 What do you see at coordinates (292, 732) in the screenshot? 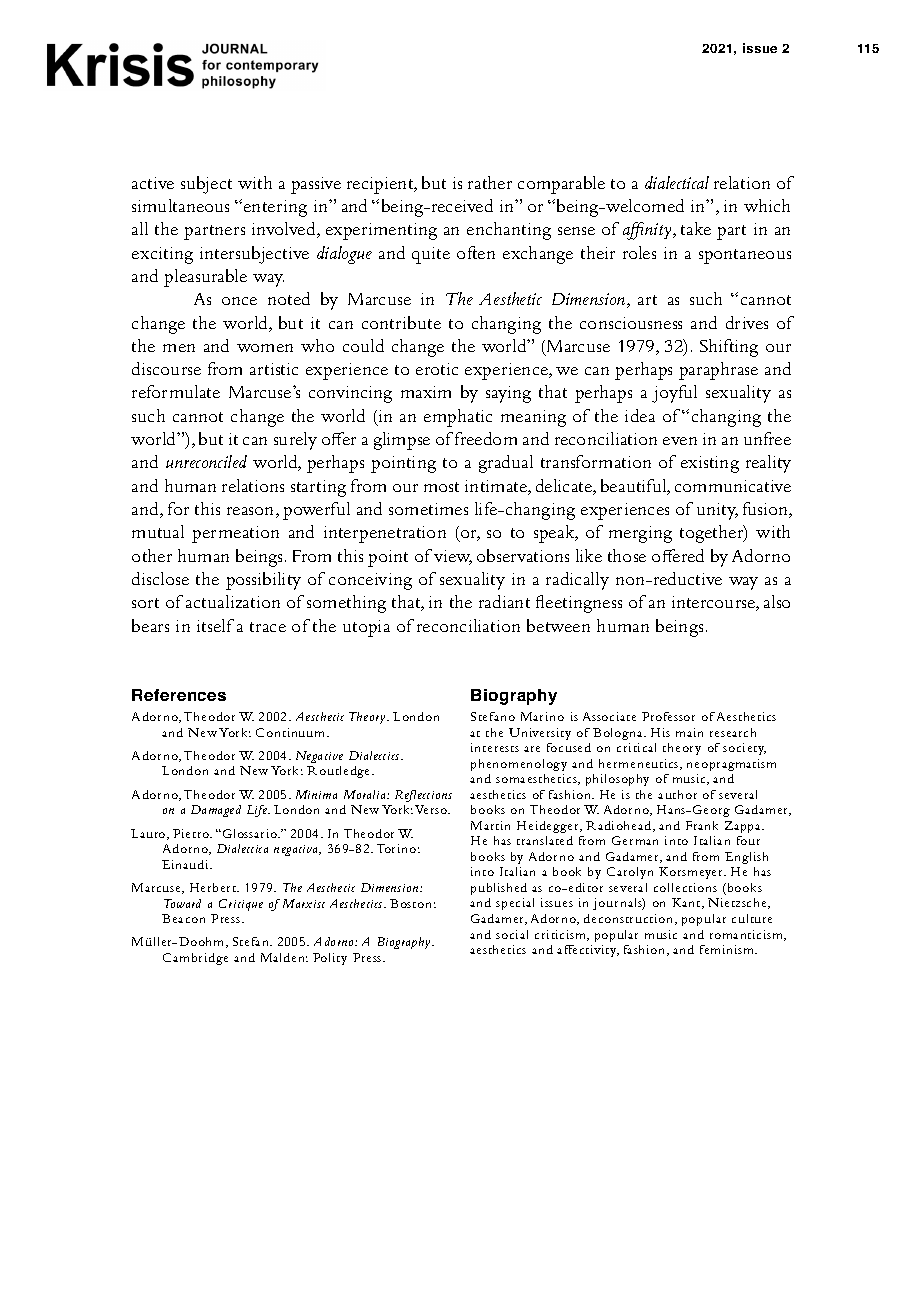
I see `Continuum` at bounding box center [292, 732].
